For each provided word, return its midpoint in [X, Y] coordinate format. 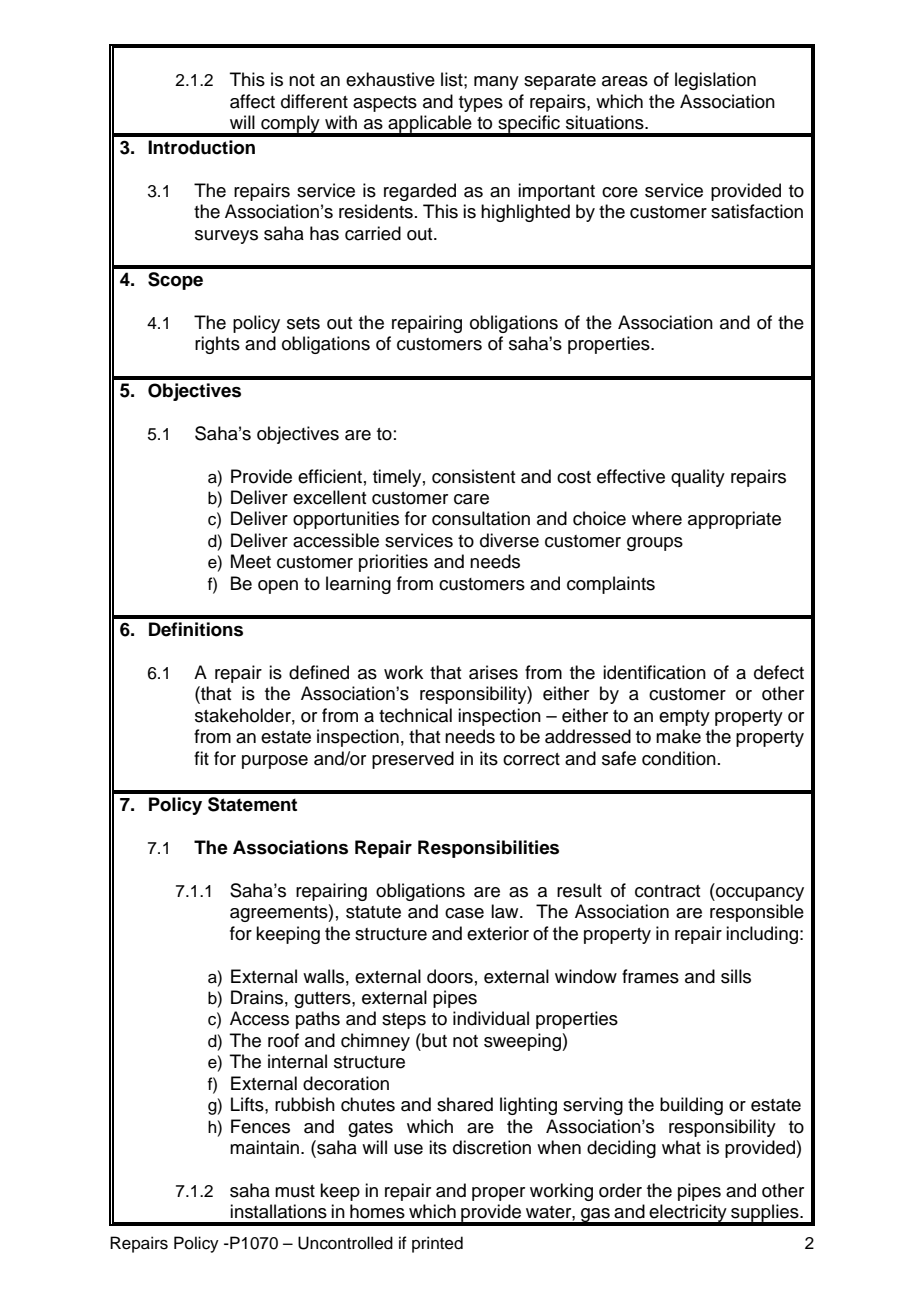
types [481, 104]
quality [698, 478]
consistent [473, 476]
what [681, 1147]
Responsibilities [488, 849]
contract [667, 891]
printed [437, 1244]
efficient [330, 476]
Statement [252, 804]
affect [252, 101]
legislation [715, 81]
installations [278, 1211]
